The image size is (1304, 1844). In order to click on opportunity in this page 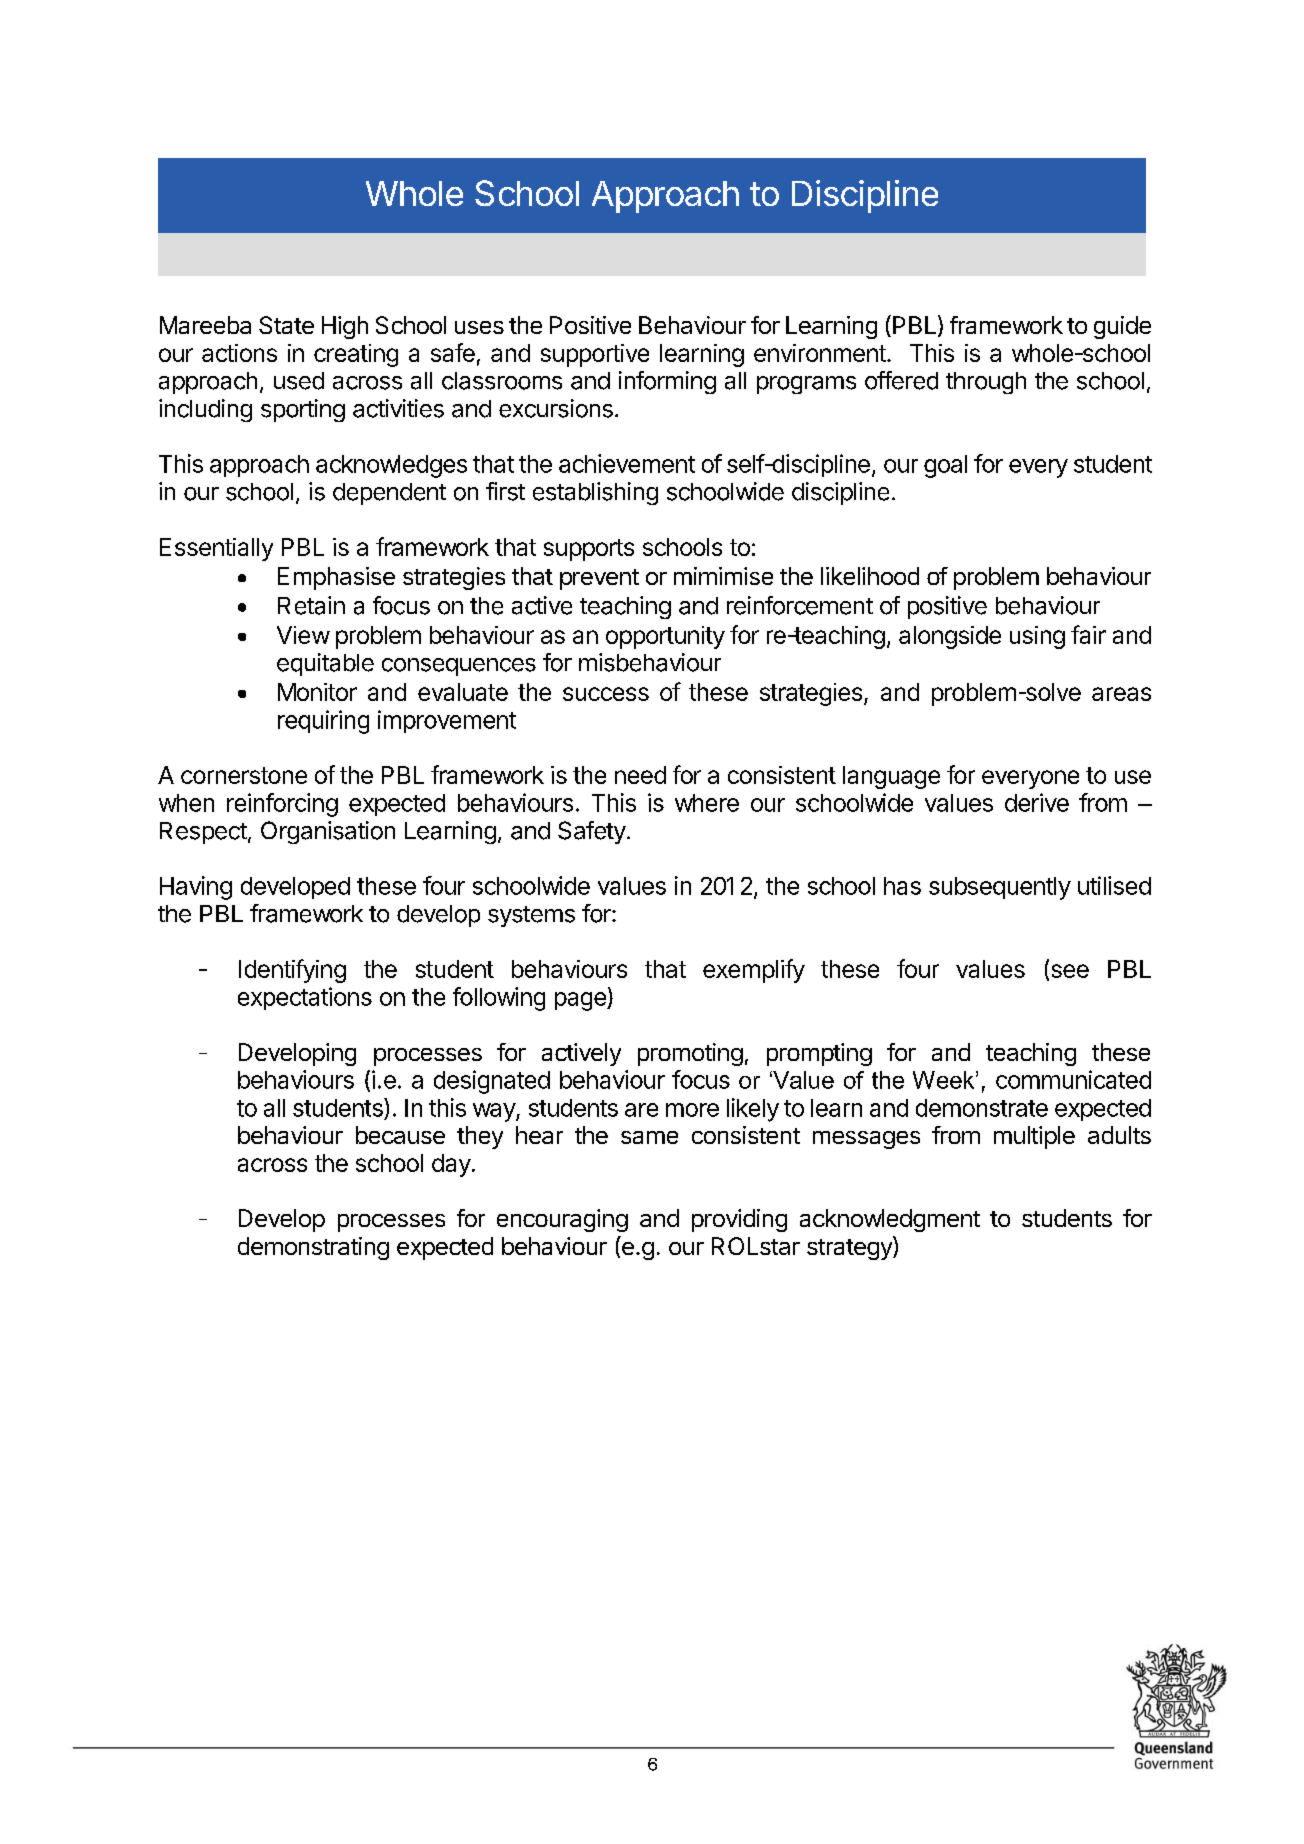, I will do `click(665, 637)`.
